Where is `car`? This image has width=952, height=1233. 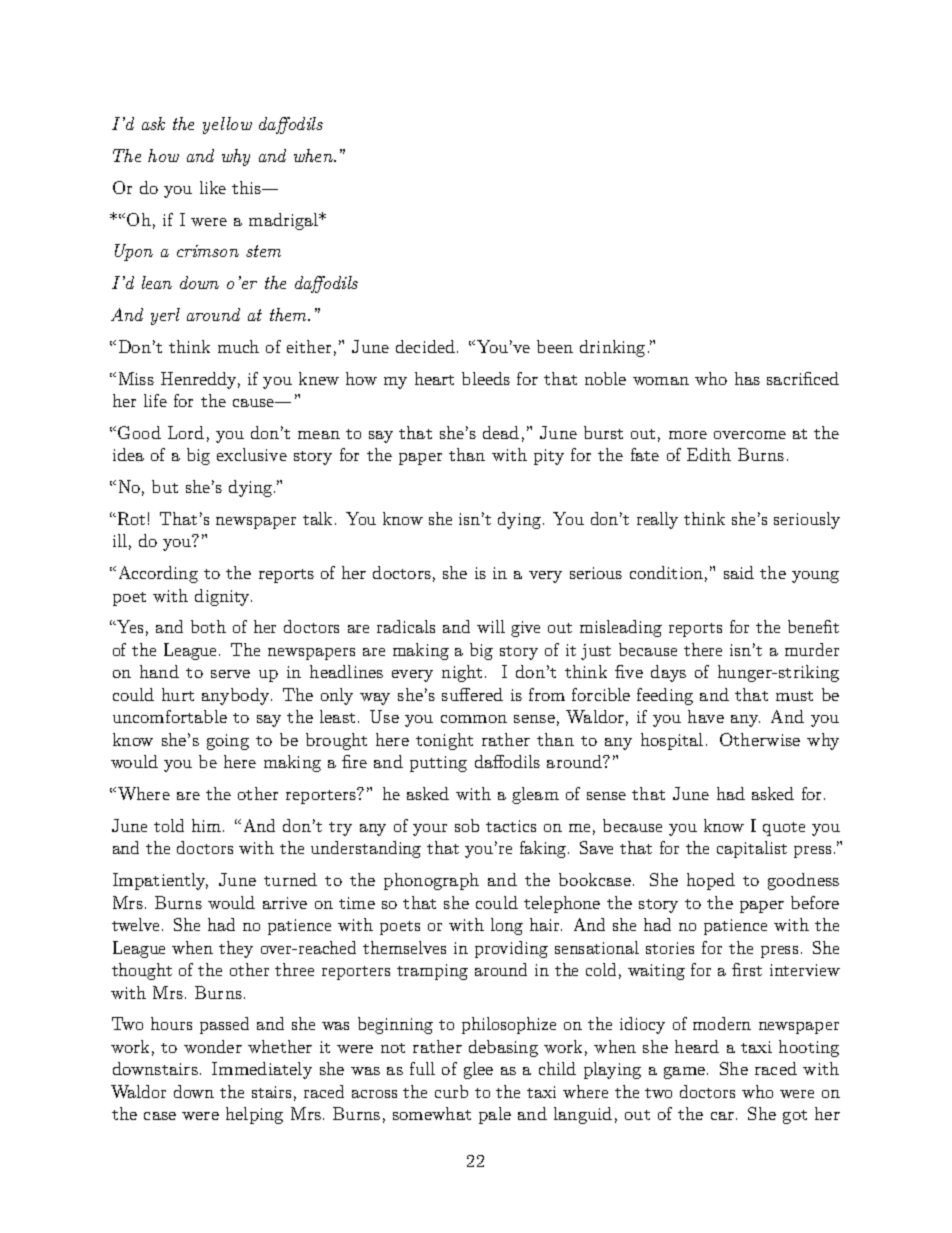
car is located at coordinates (722, 1116).
